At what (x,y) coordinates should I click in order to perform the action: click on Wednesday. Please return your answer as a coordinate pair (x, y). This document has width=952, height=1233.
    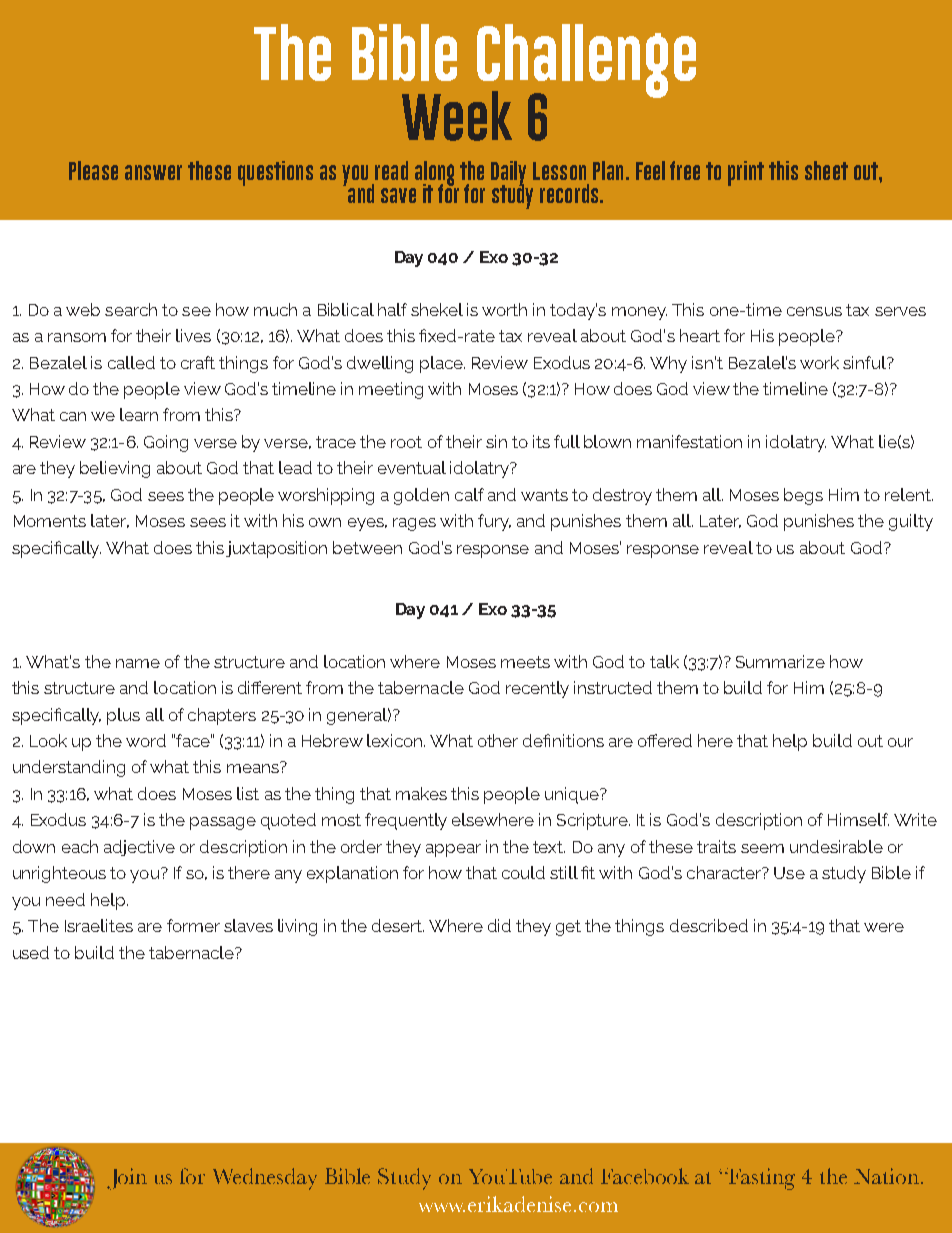
    Looking at the image, I should click on (265, 1179).
